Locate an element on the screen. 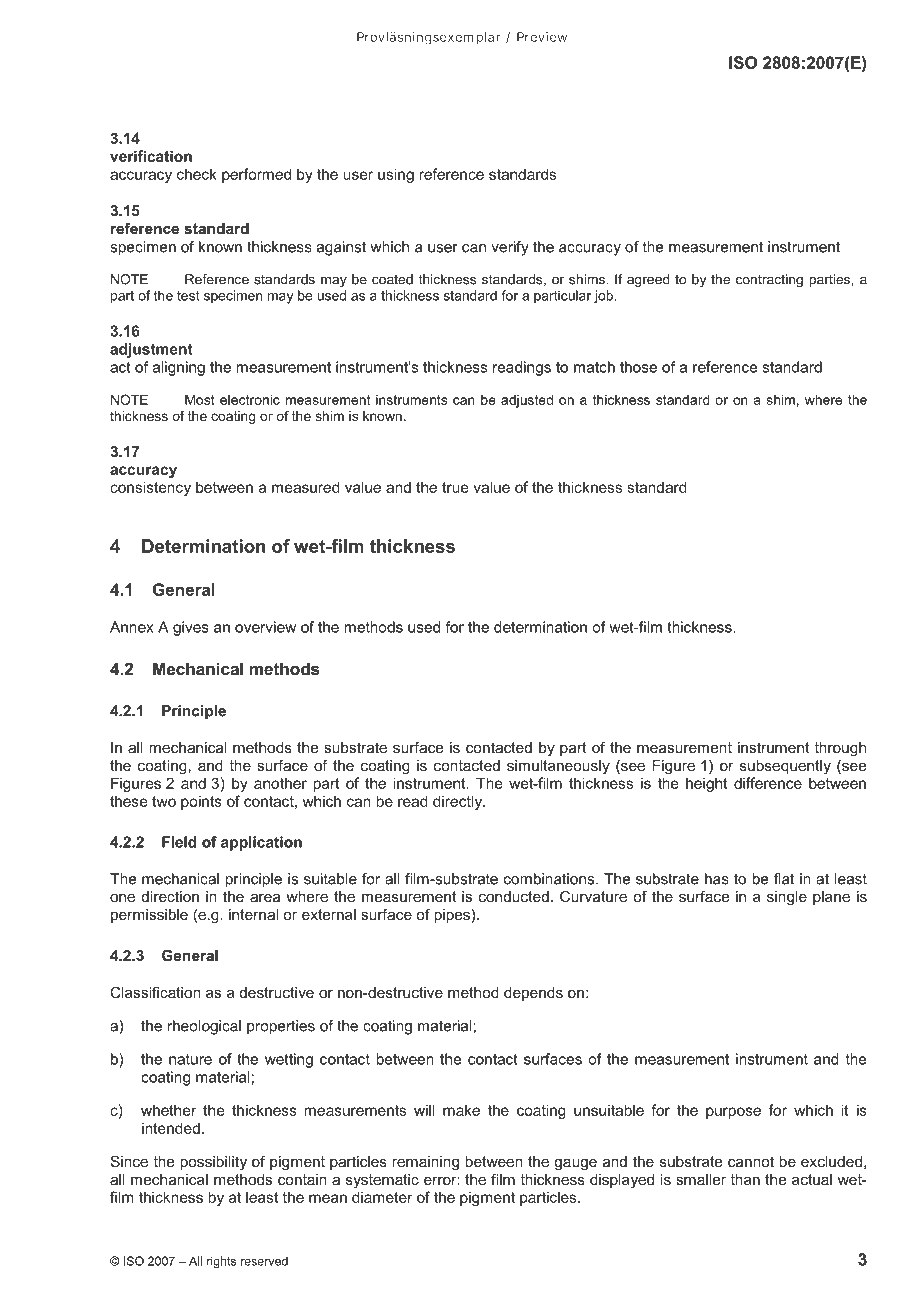  those is located at coordinates (638, 367).
